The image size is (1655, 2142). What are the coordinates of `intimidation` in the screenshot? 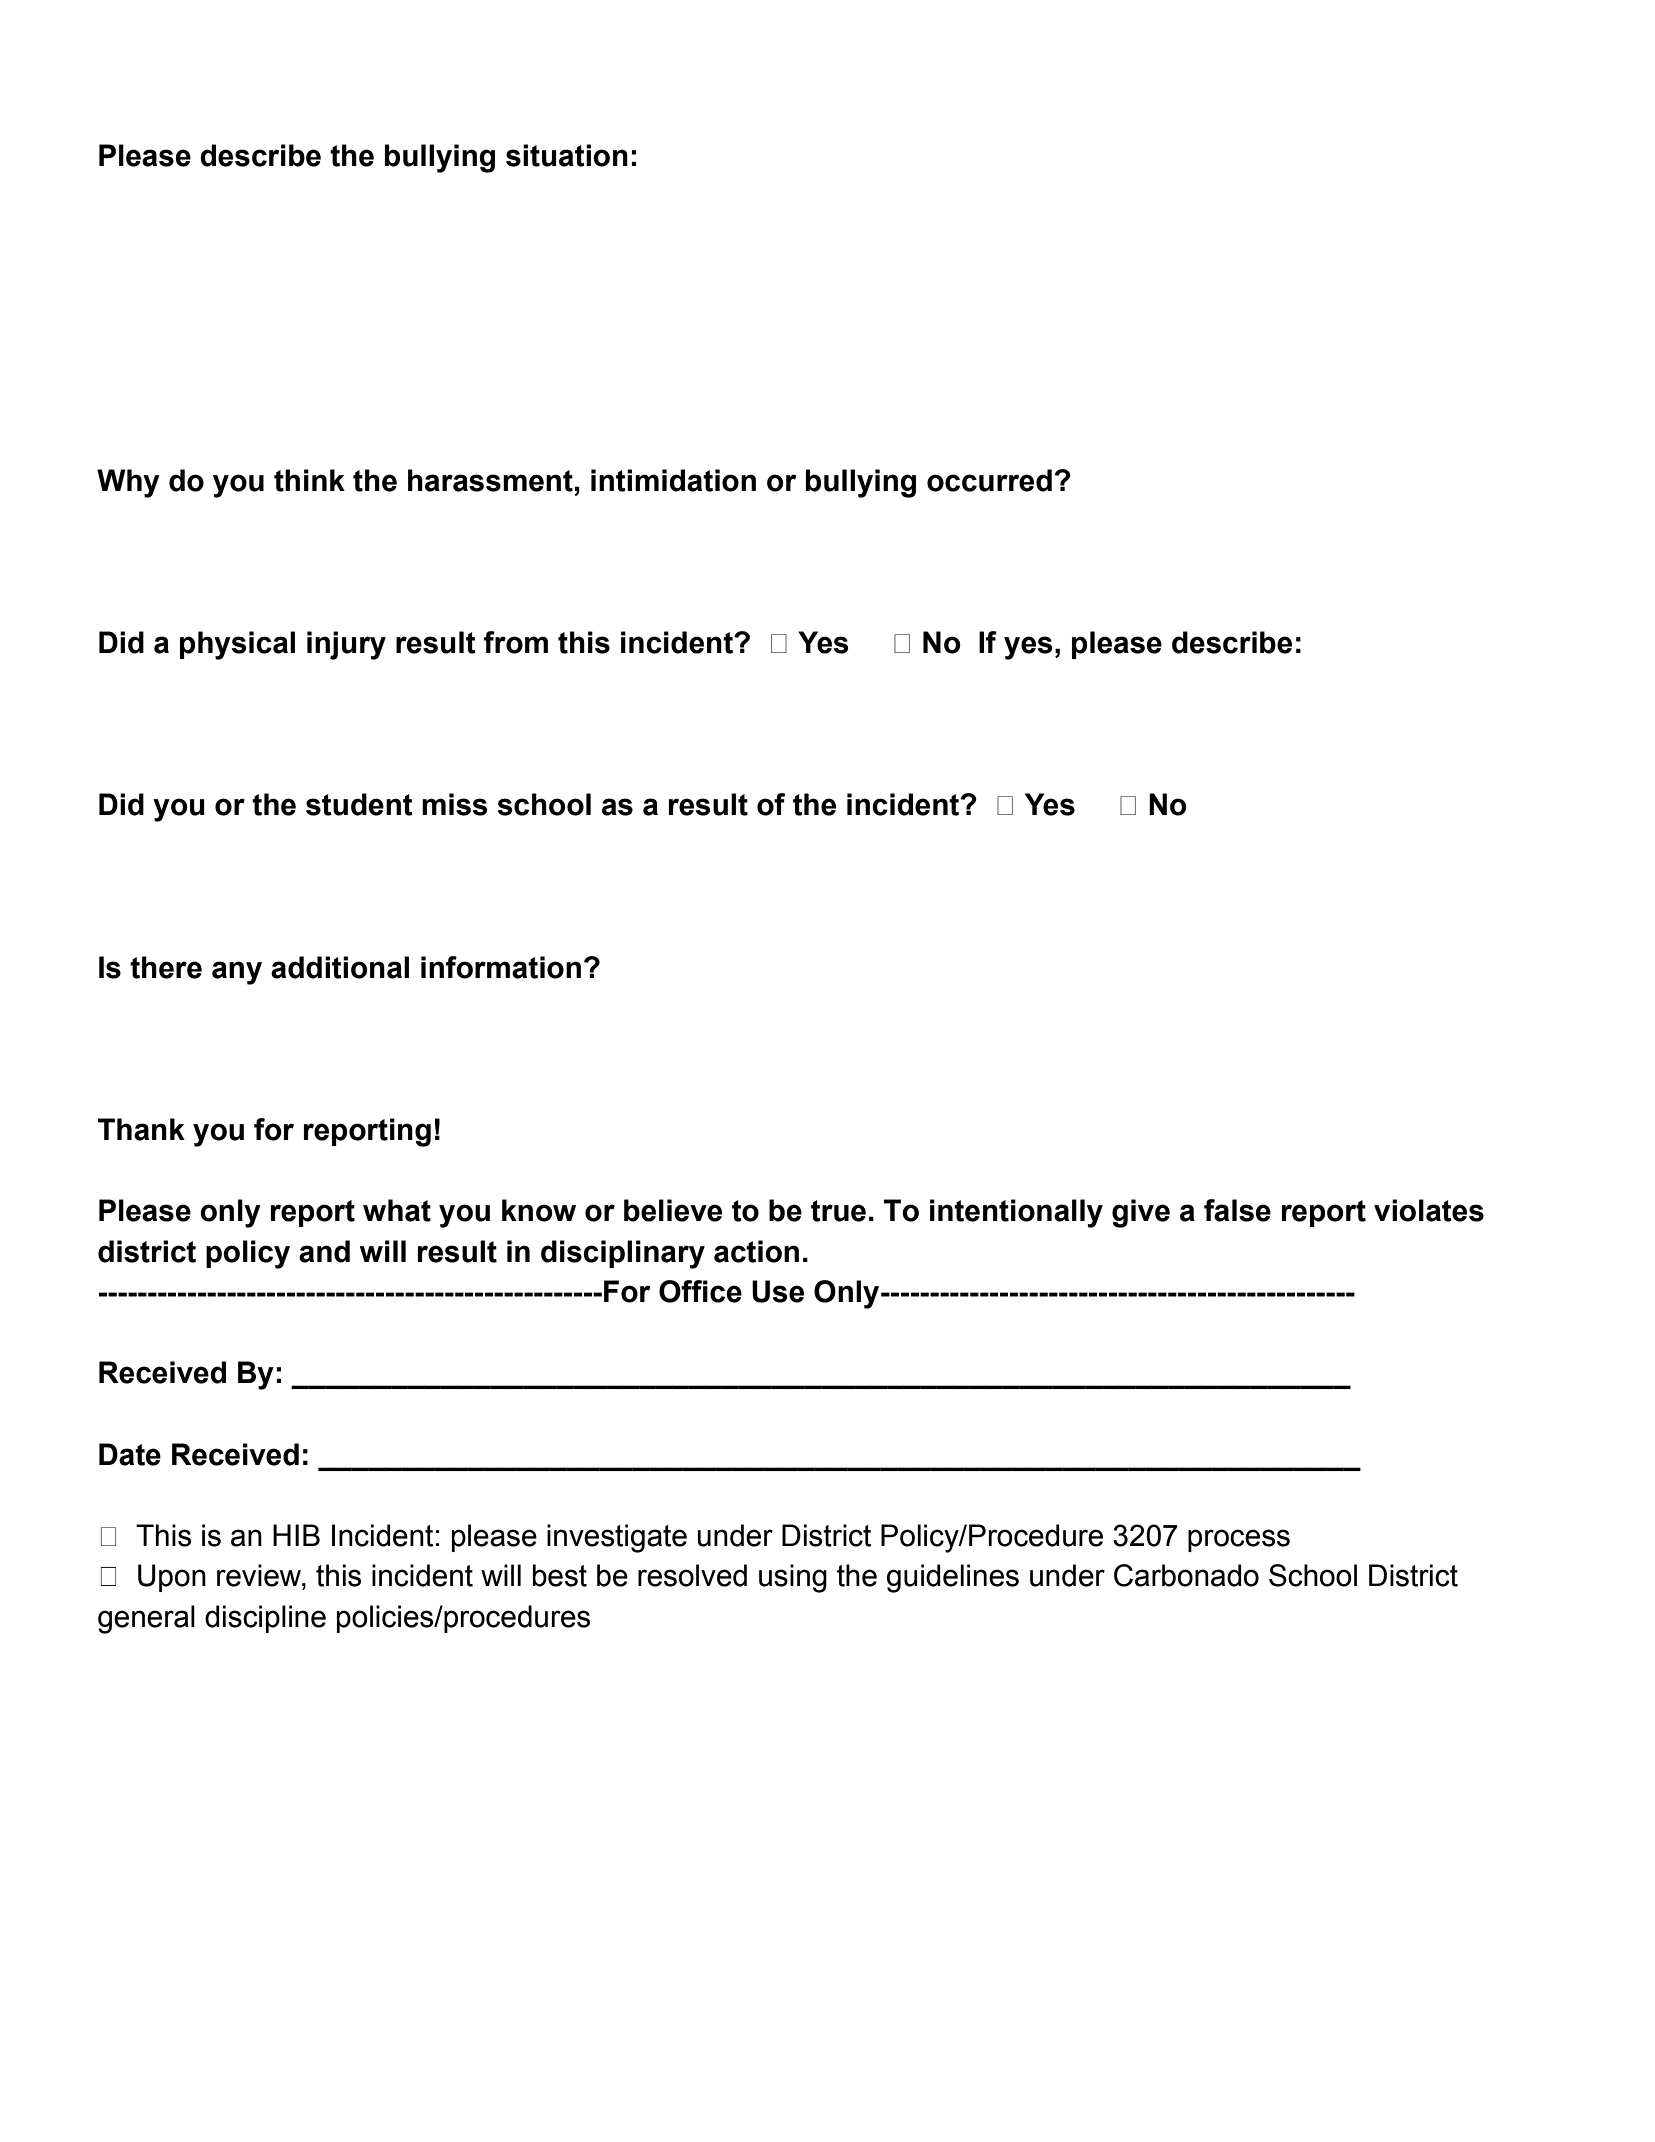 It's located at (673, 480).
